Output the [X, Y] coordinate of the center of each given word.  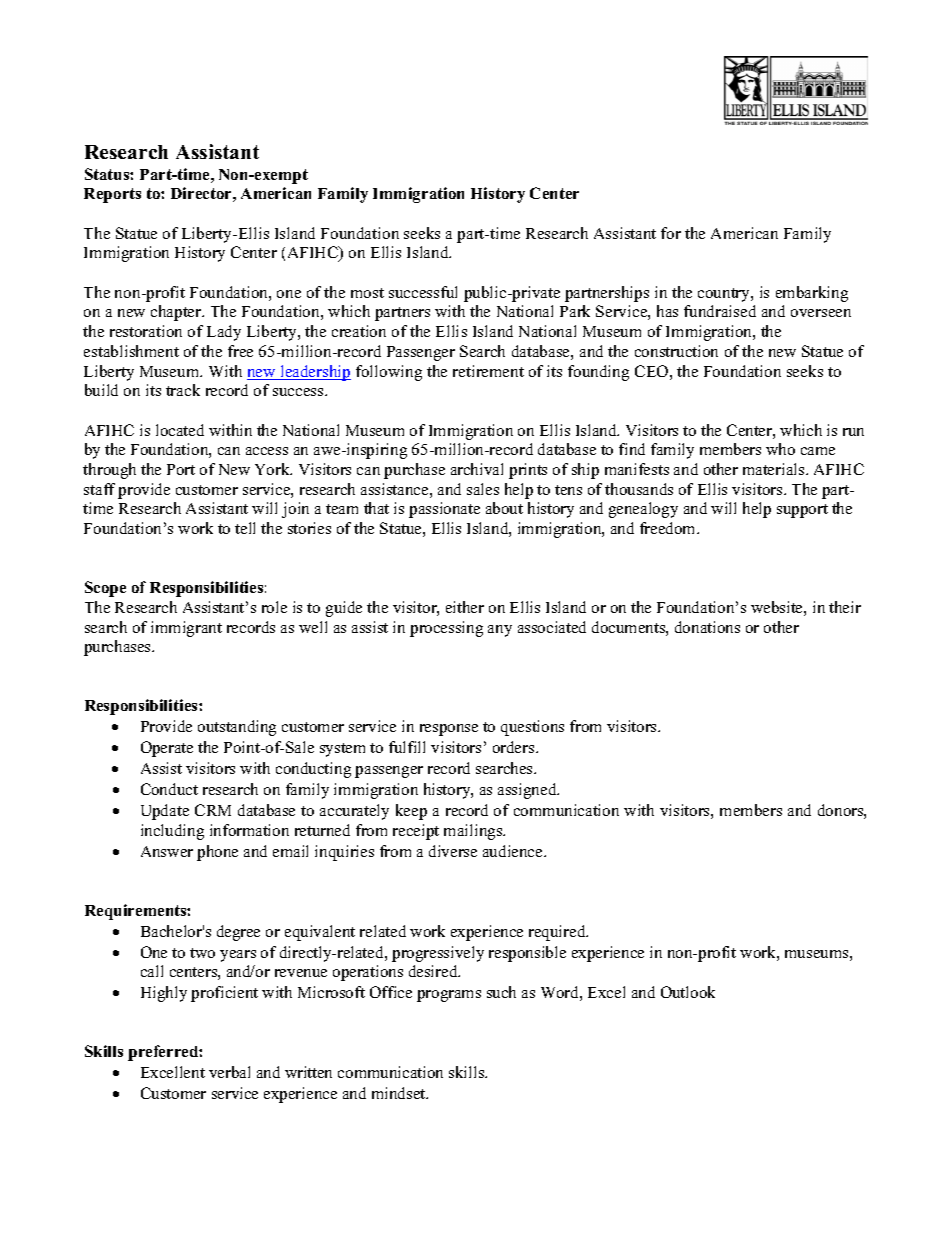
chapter [177, 313]
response [449, 730]
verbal [229, 1072]
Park [575, 311]
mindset [400, 1093]
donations [707, 627]
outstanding [237, 728]
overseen [821, 313]
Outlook [688, 992]
